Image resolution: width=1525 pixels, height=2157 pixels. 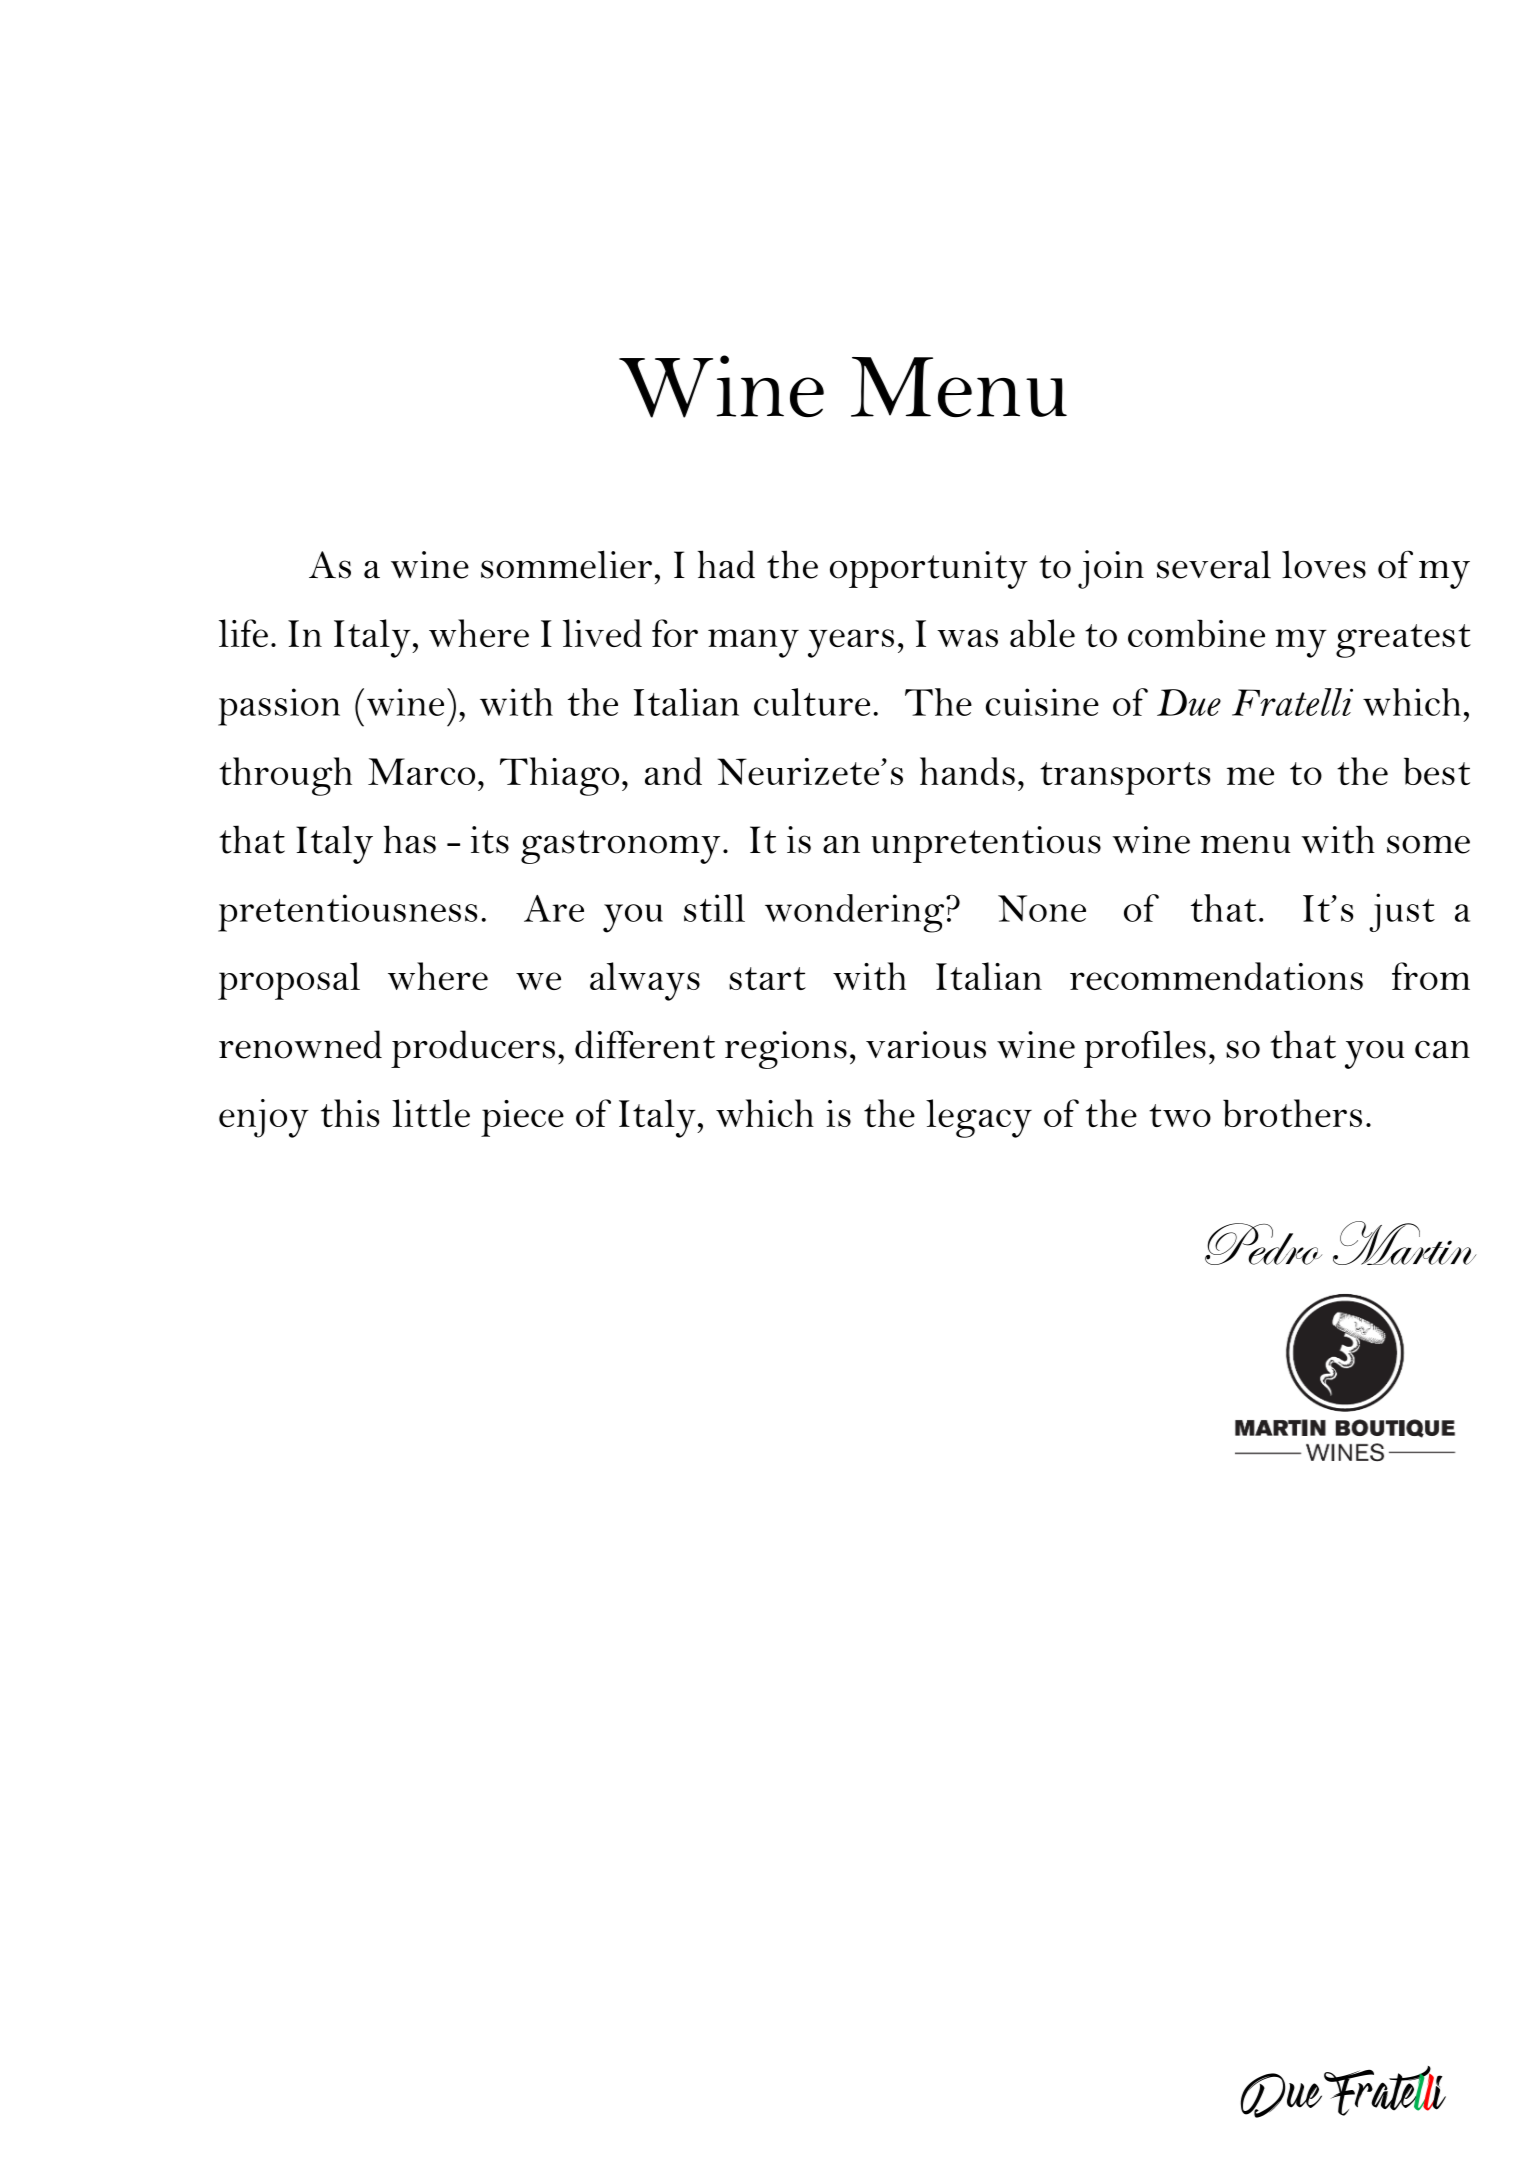 I want to click on opportunity, so click(x=929, y=570).
